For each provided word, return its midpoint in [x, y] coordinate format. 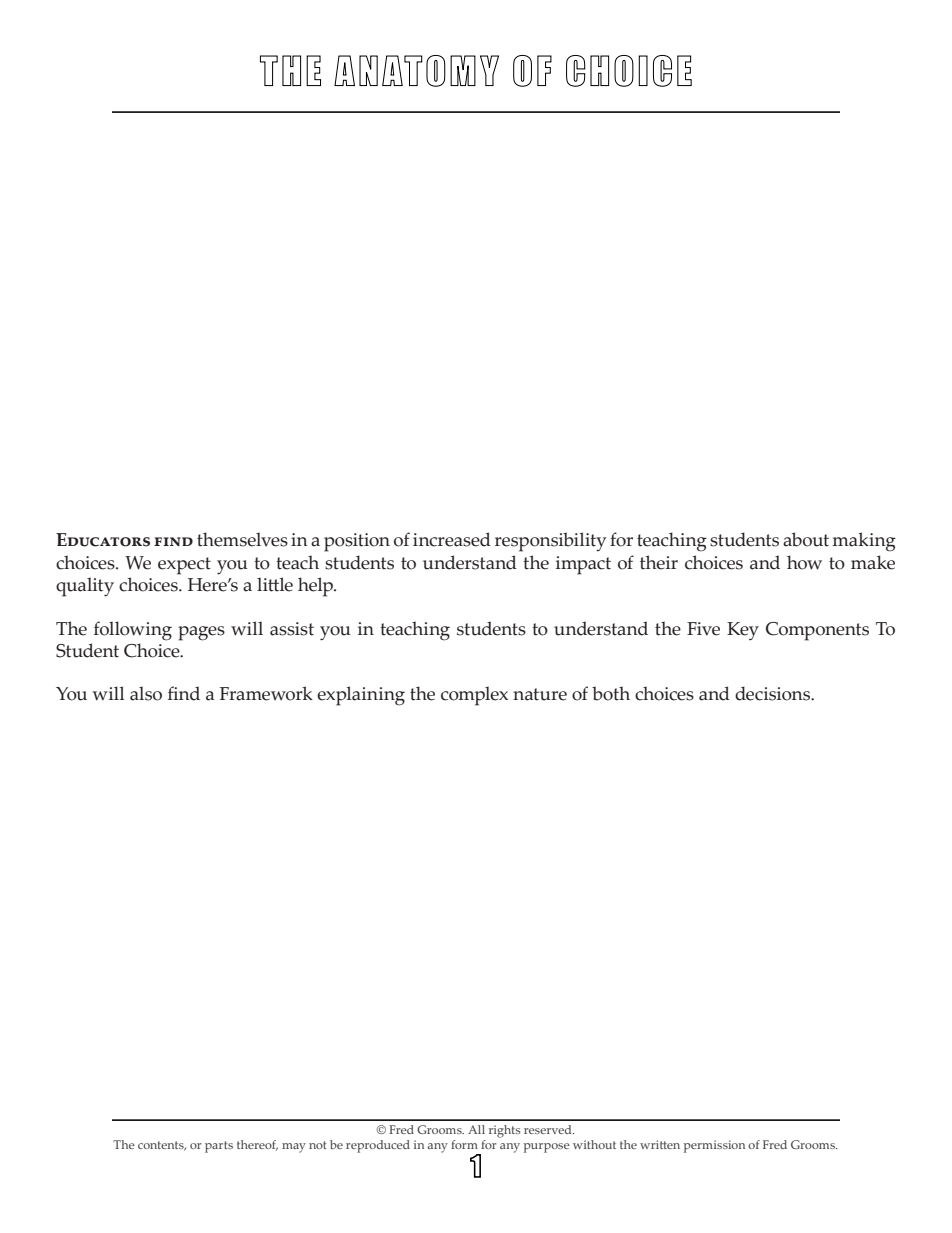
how [804, 562]
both [611, 693]
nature [540, 694]
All [476, 1129]
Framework [266, 693]
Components [817, 631]
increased [452, 539]
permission [714, 1146]
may [294, 1148]
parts [219, 1147]
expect [184, 566]
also [146, 693]
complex [474, 696]
